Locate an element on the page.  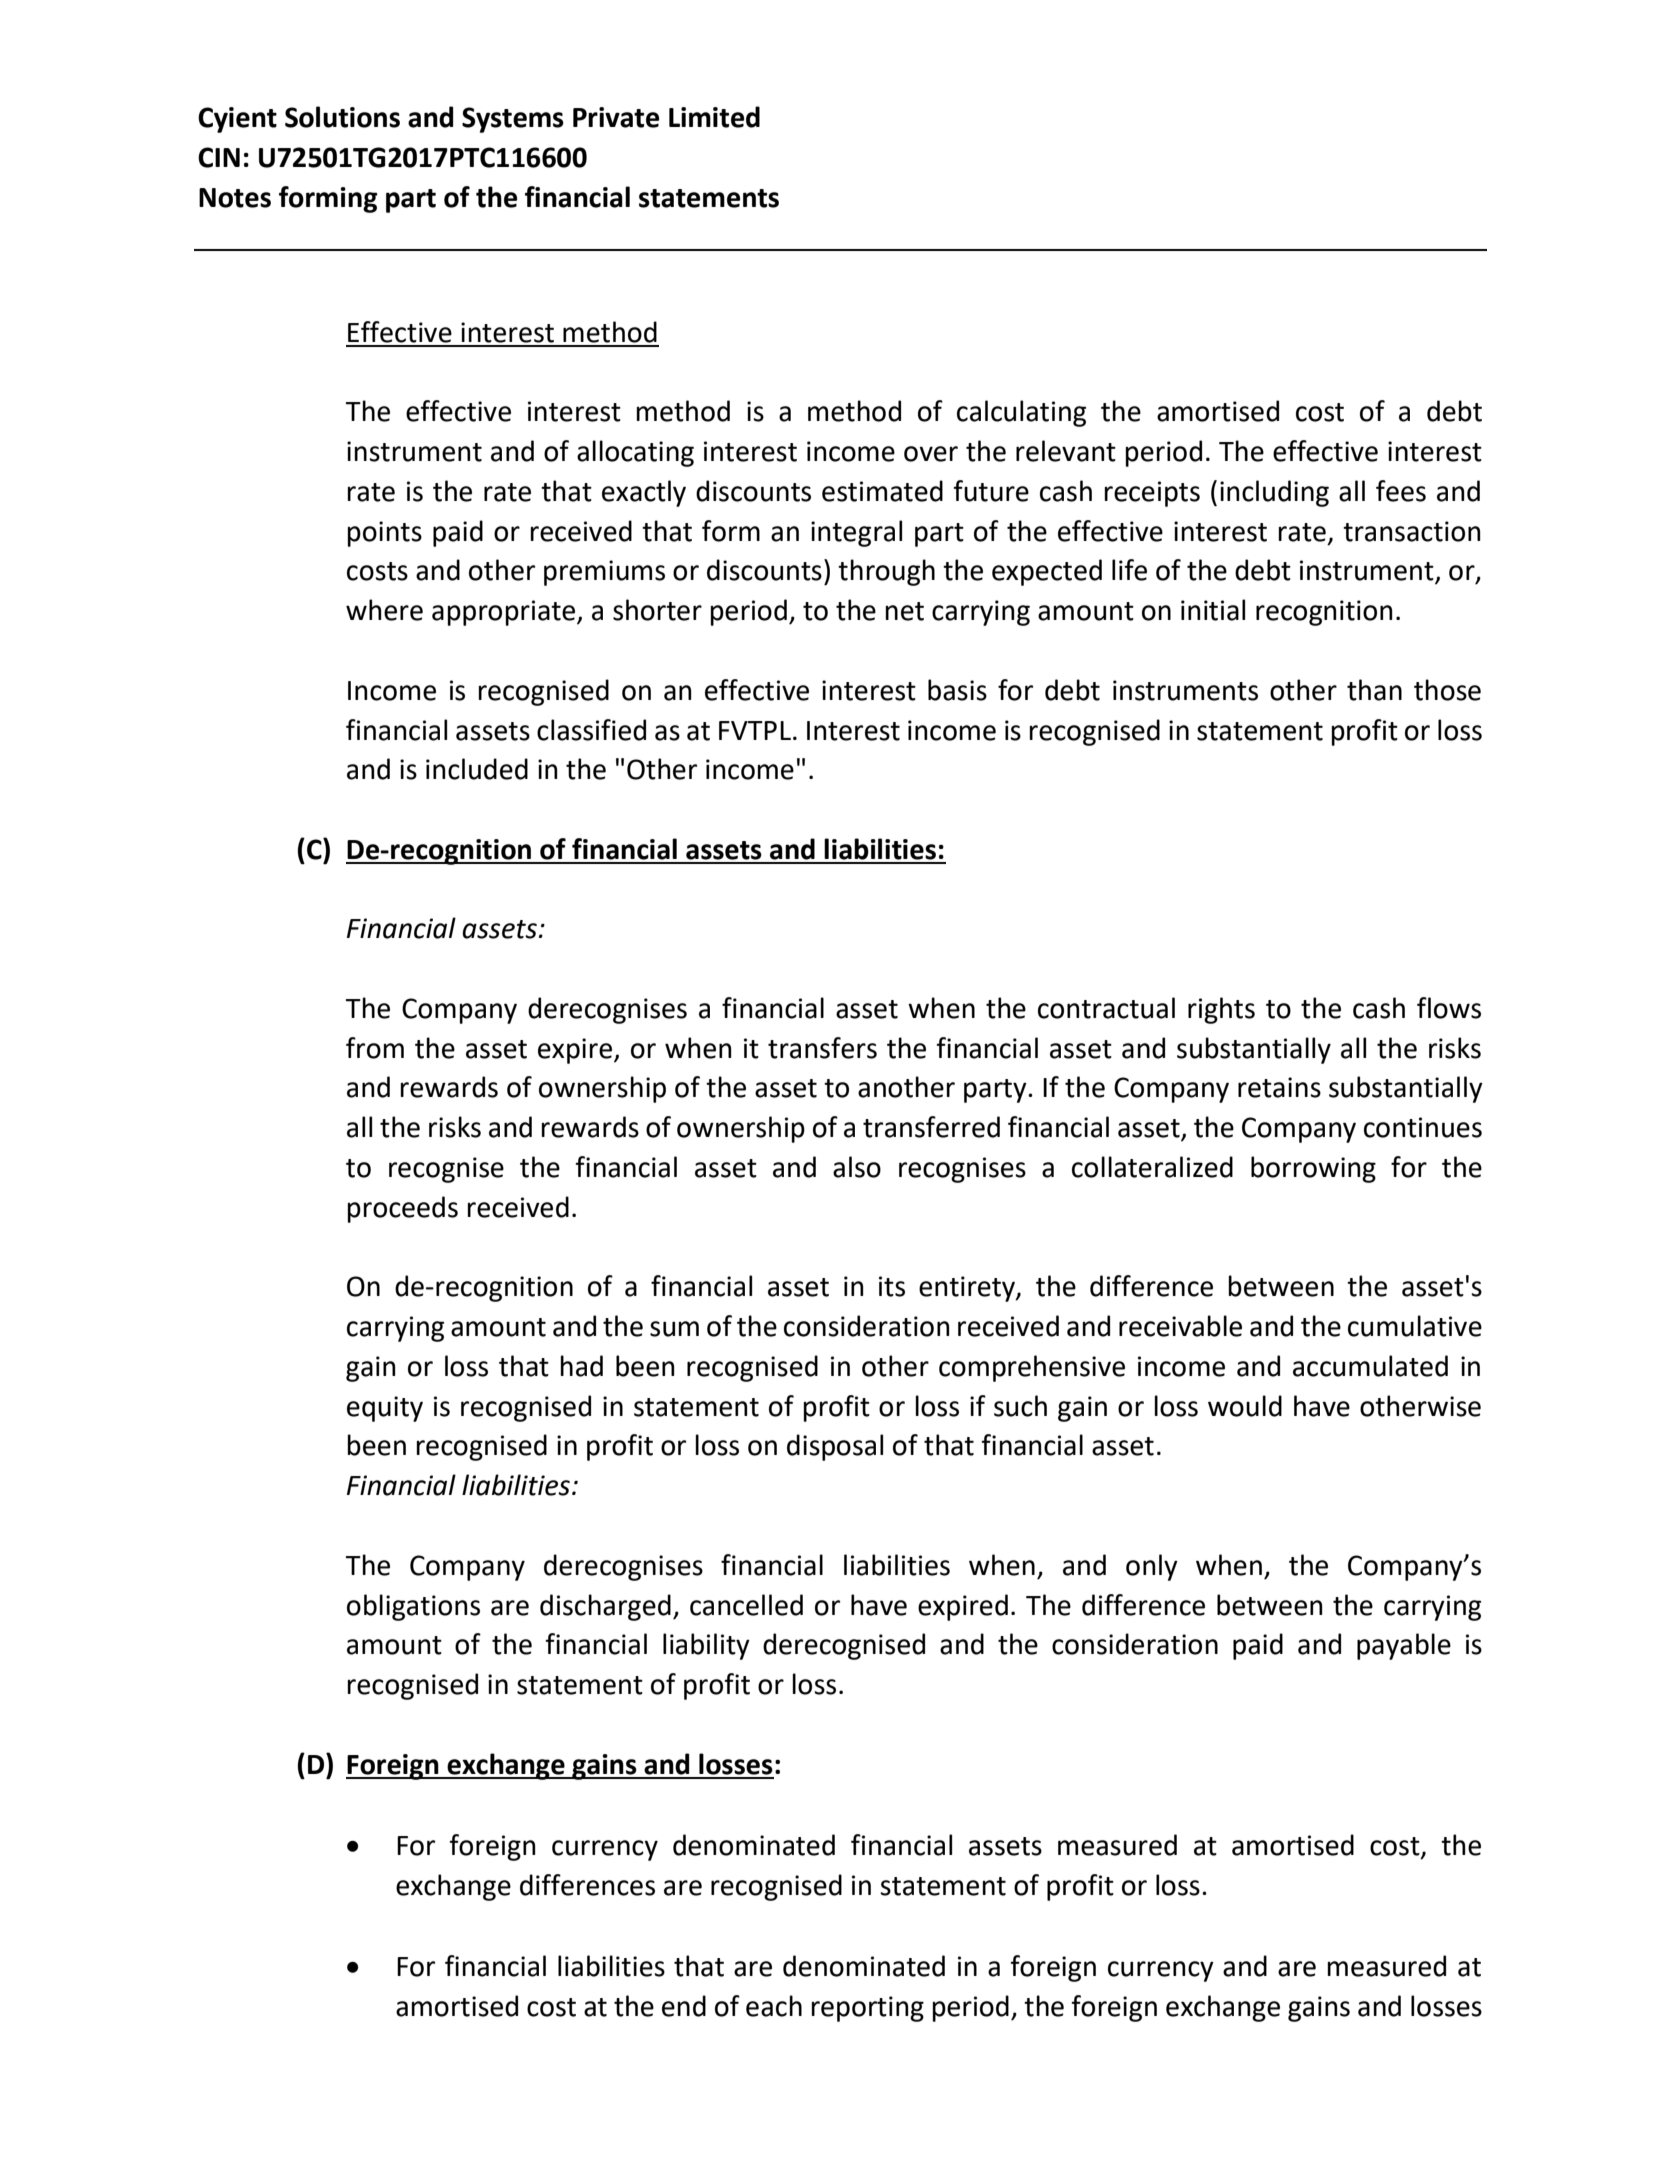
than is located at coordinates (1374, 690).
